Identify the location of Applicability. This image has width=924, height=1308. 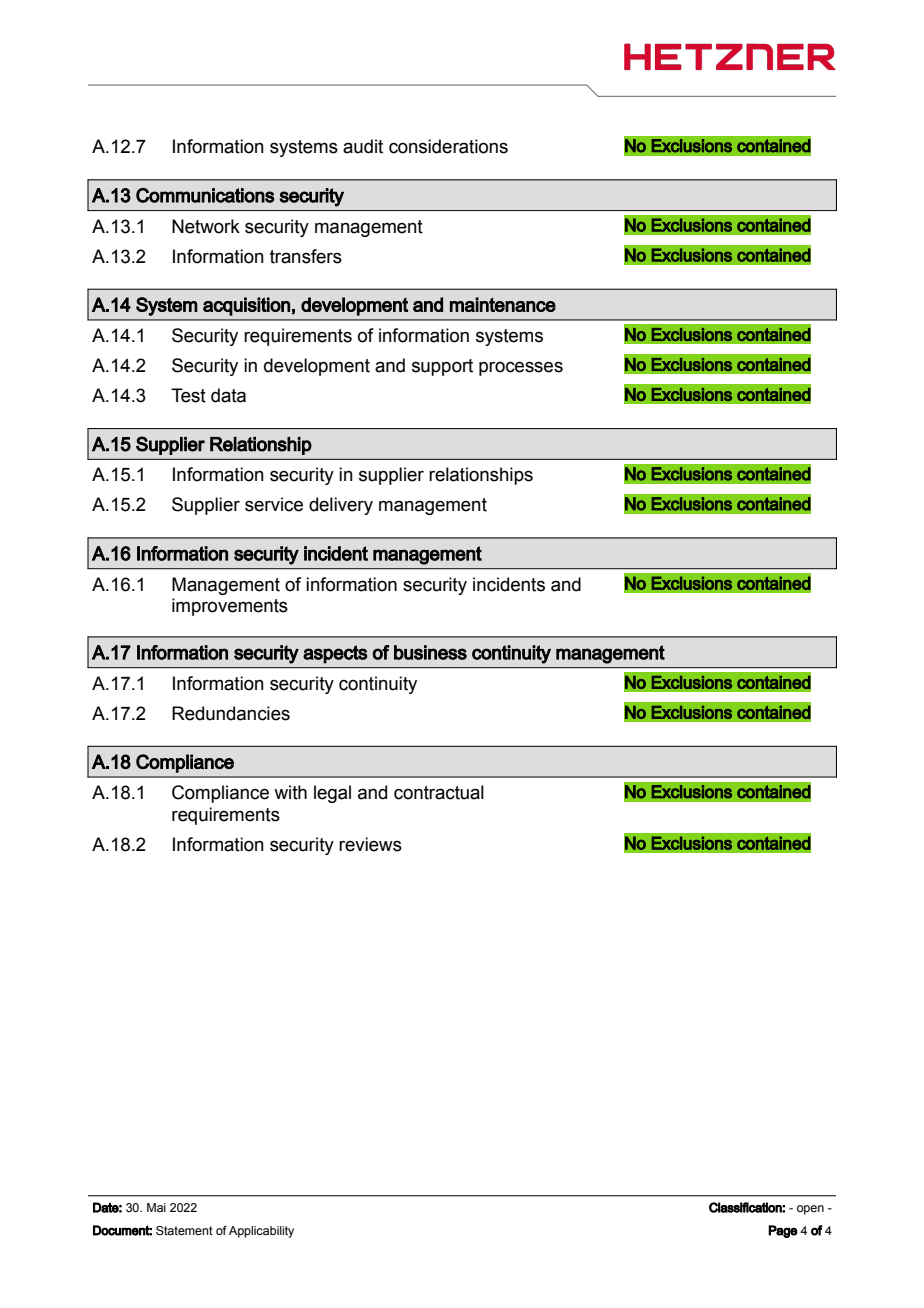
(261, 1232).
